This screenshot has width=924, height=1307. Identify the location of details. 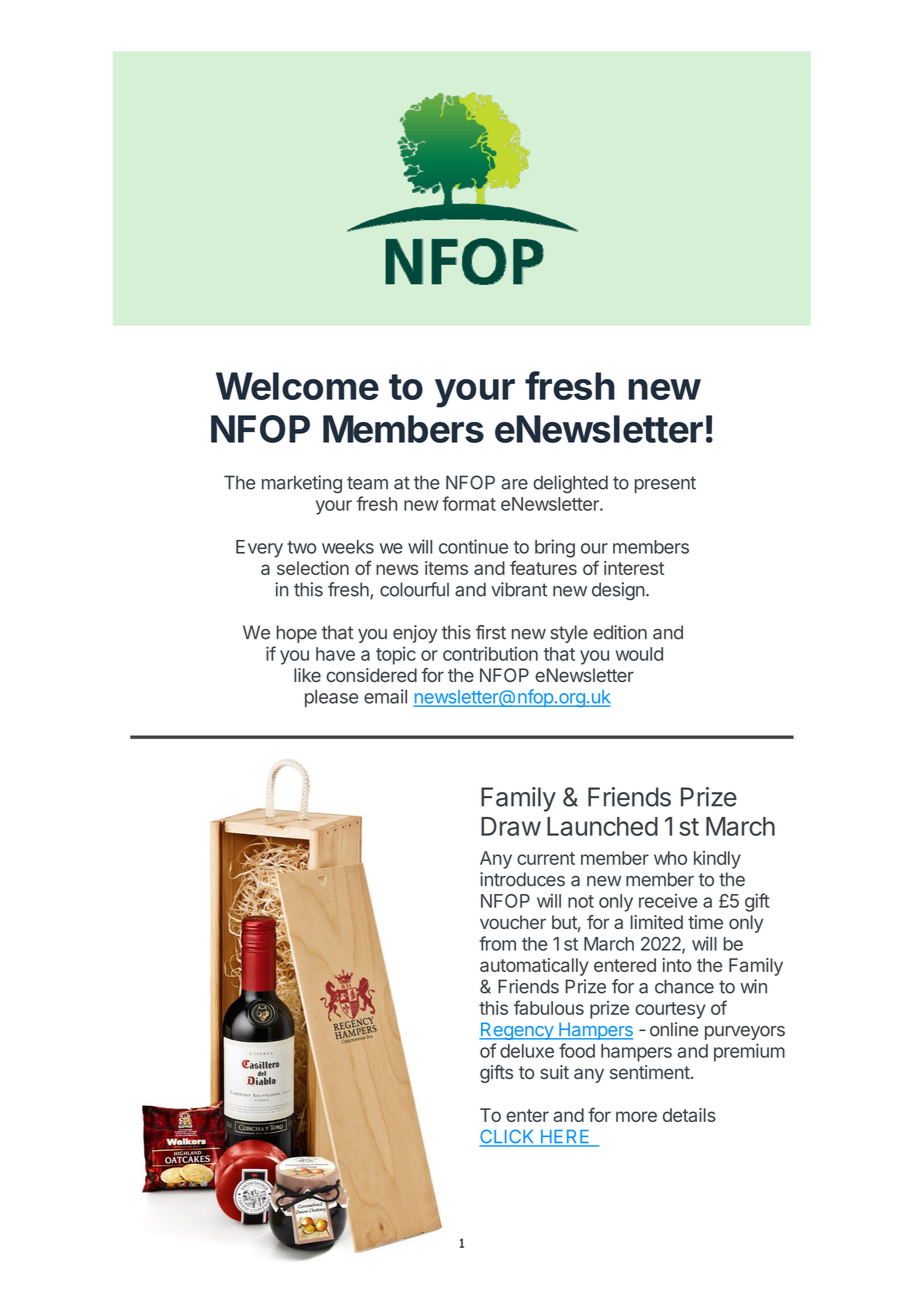
(689, 1115).
